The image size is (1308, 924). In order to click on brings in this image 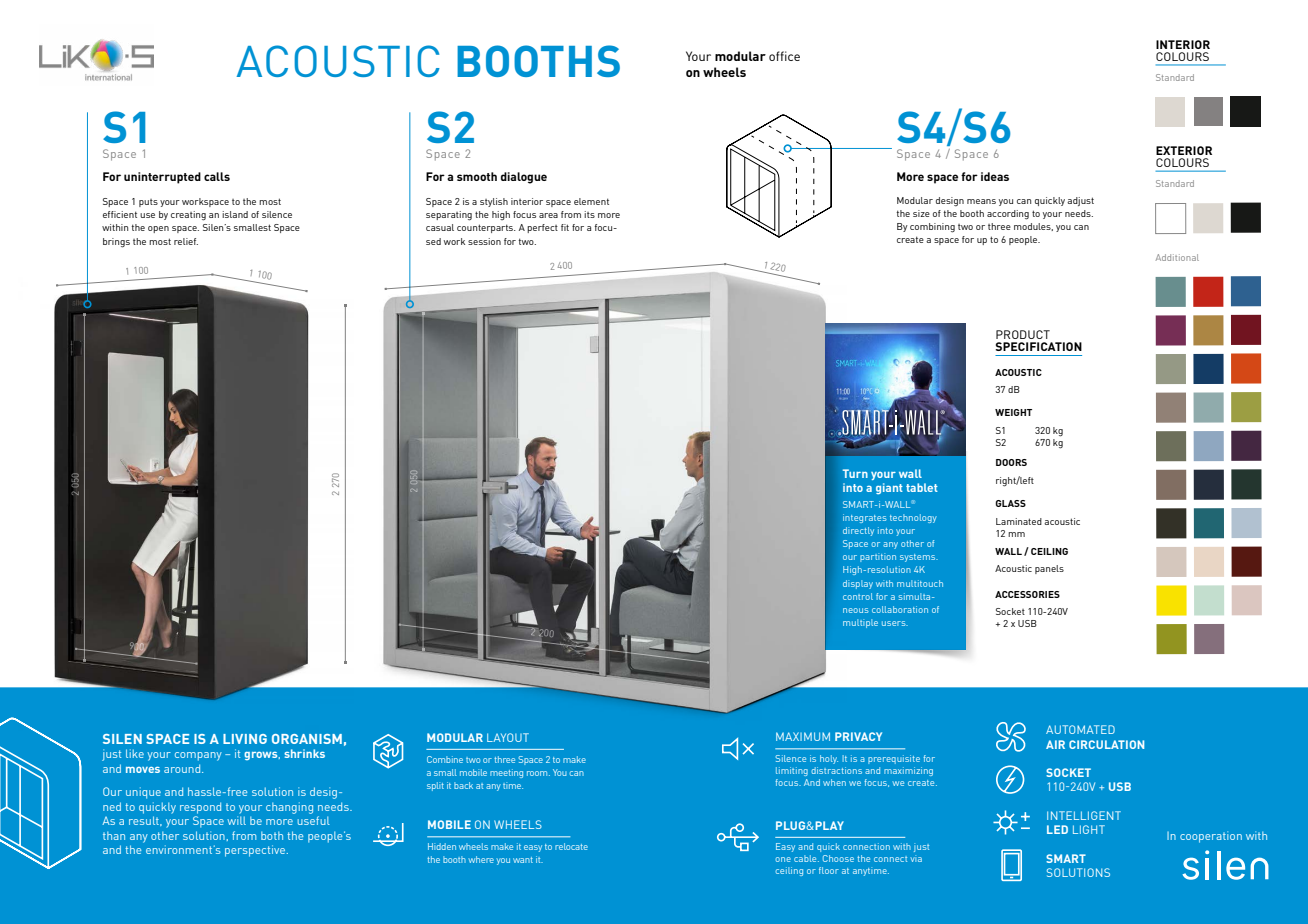, I will do `click(116, 243)`.
